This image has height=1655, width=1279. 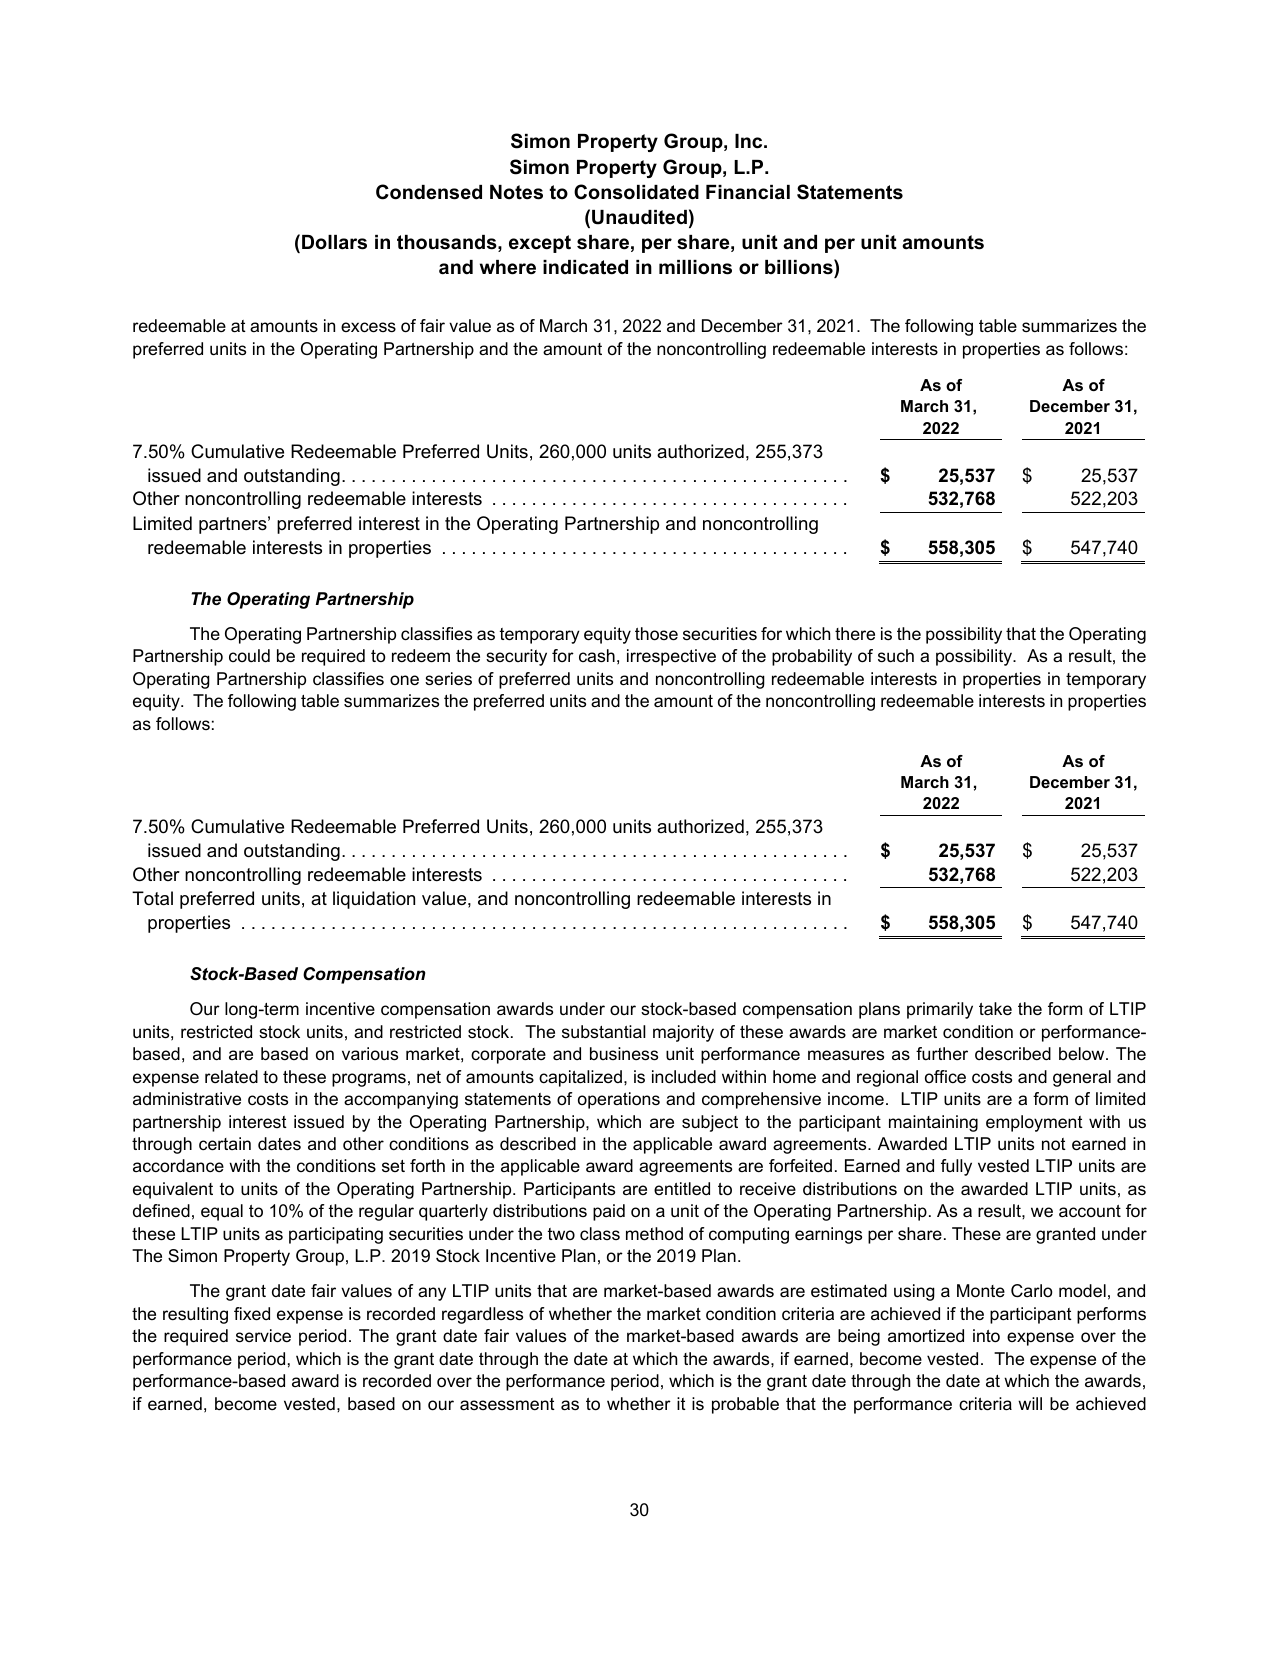 I want to click on office, so click(x=945, y=1077).
